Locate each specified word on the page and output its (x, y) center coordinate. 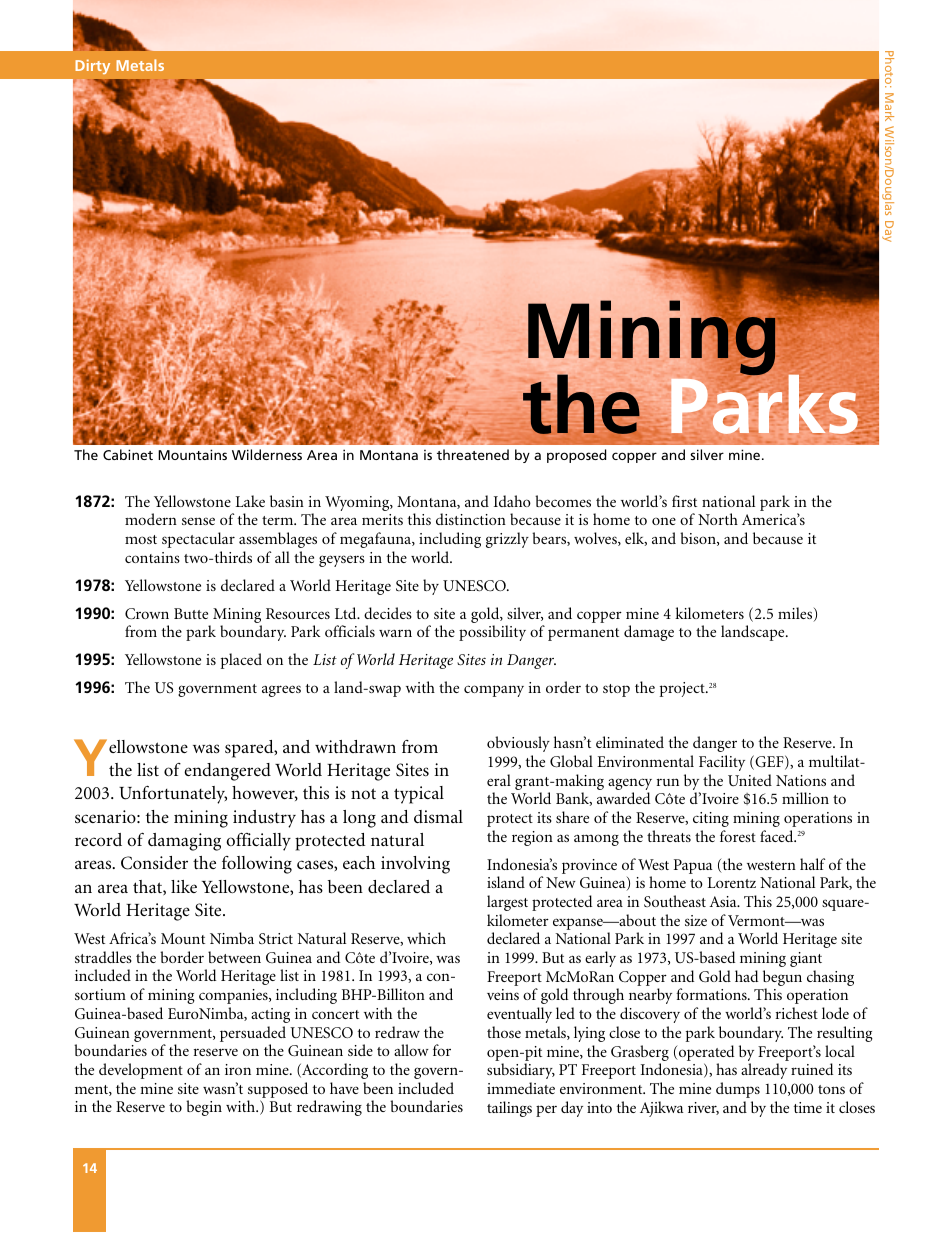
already (764, 1071)
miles (796, 614)
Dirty (92, 66)
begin (204, 1108)
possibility (492, 633)
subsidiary (521, 1071)
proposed (576, 456)
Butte (191, 613)
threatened (473, 454)
